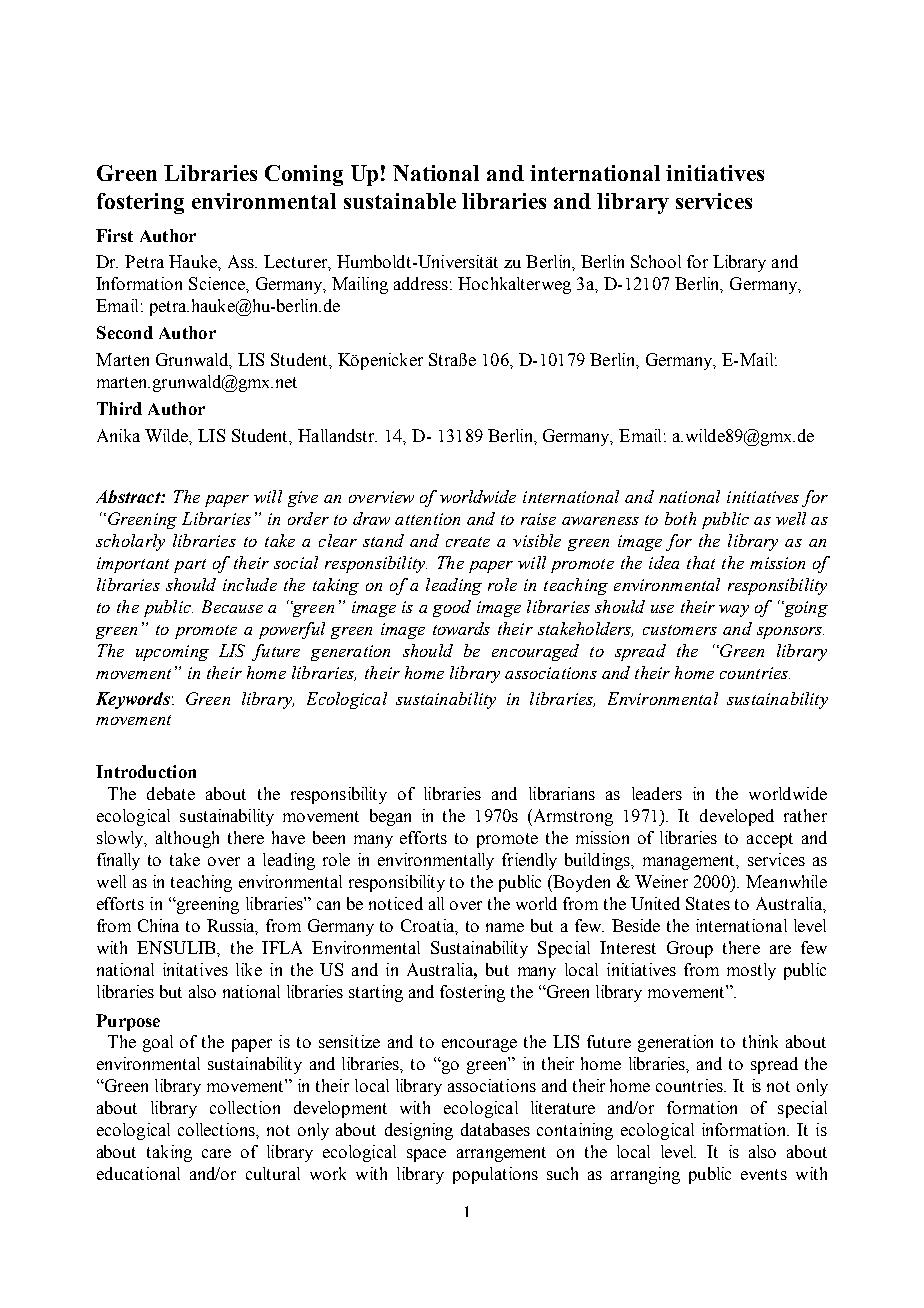  What do you see at coordinates (427, 519) in the image?
I see `attention` at bounding box center [427, 519].
